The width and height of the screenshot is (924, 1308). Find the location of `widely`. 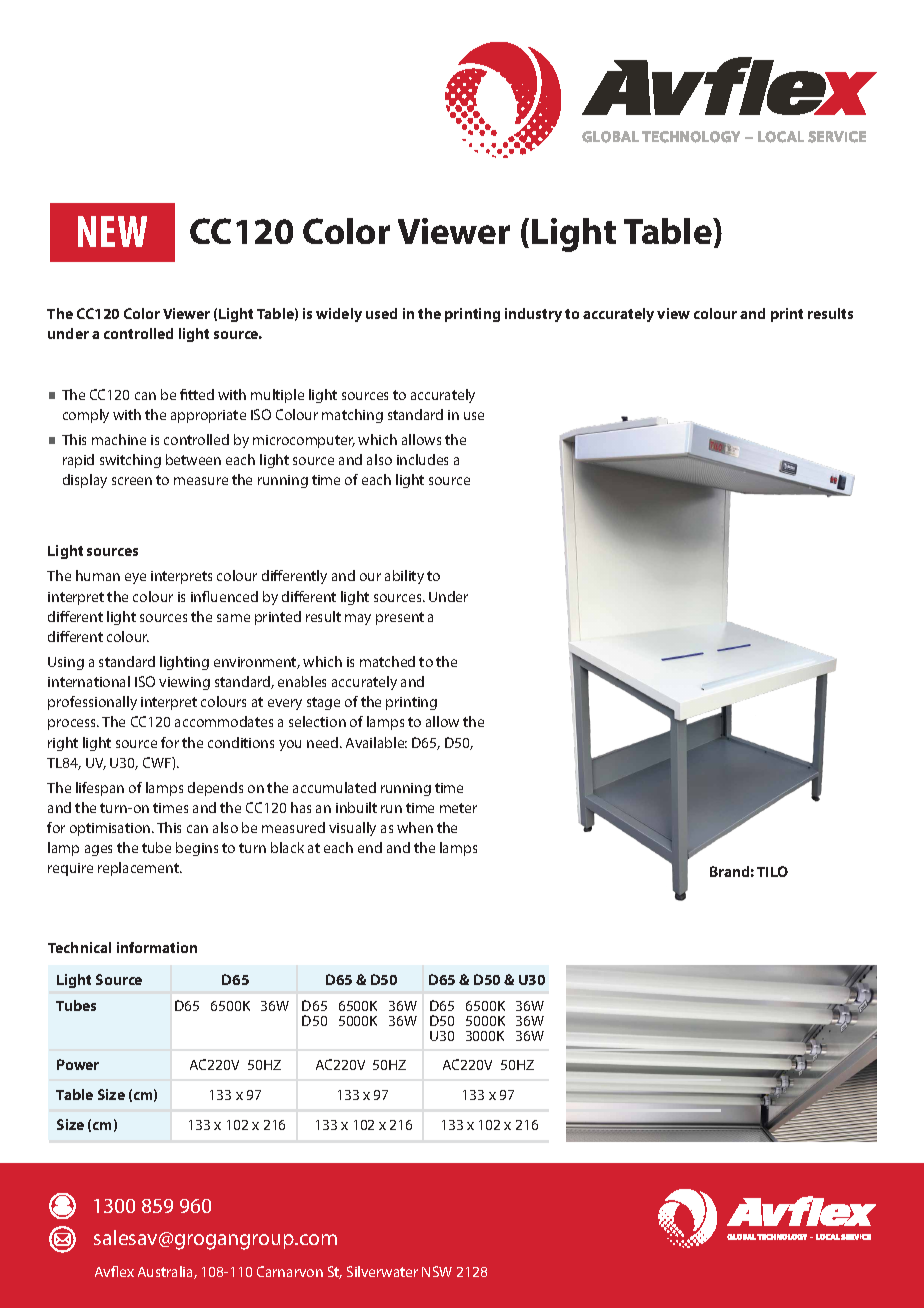

widely is located at coordinates (339, 315).
